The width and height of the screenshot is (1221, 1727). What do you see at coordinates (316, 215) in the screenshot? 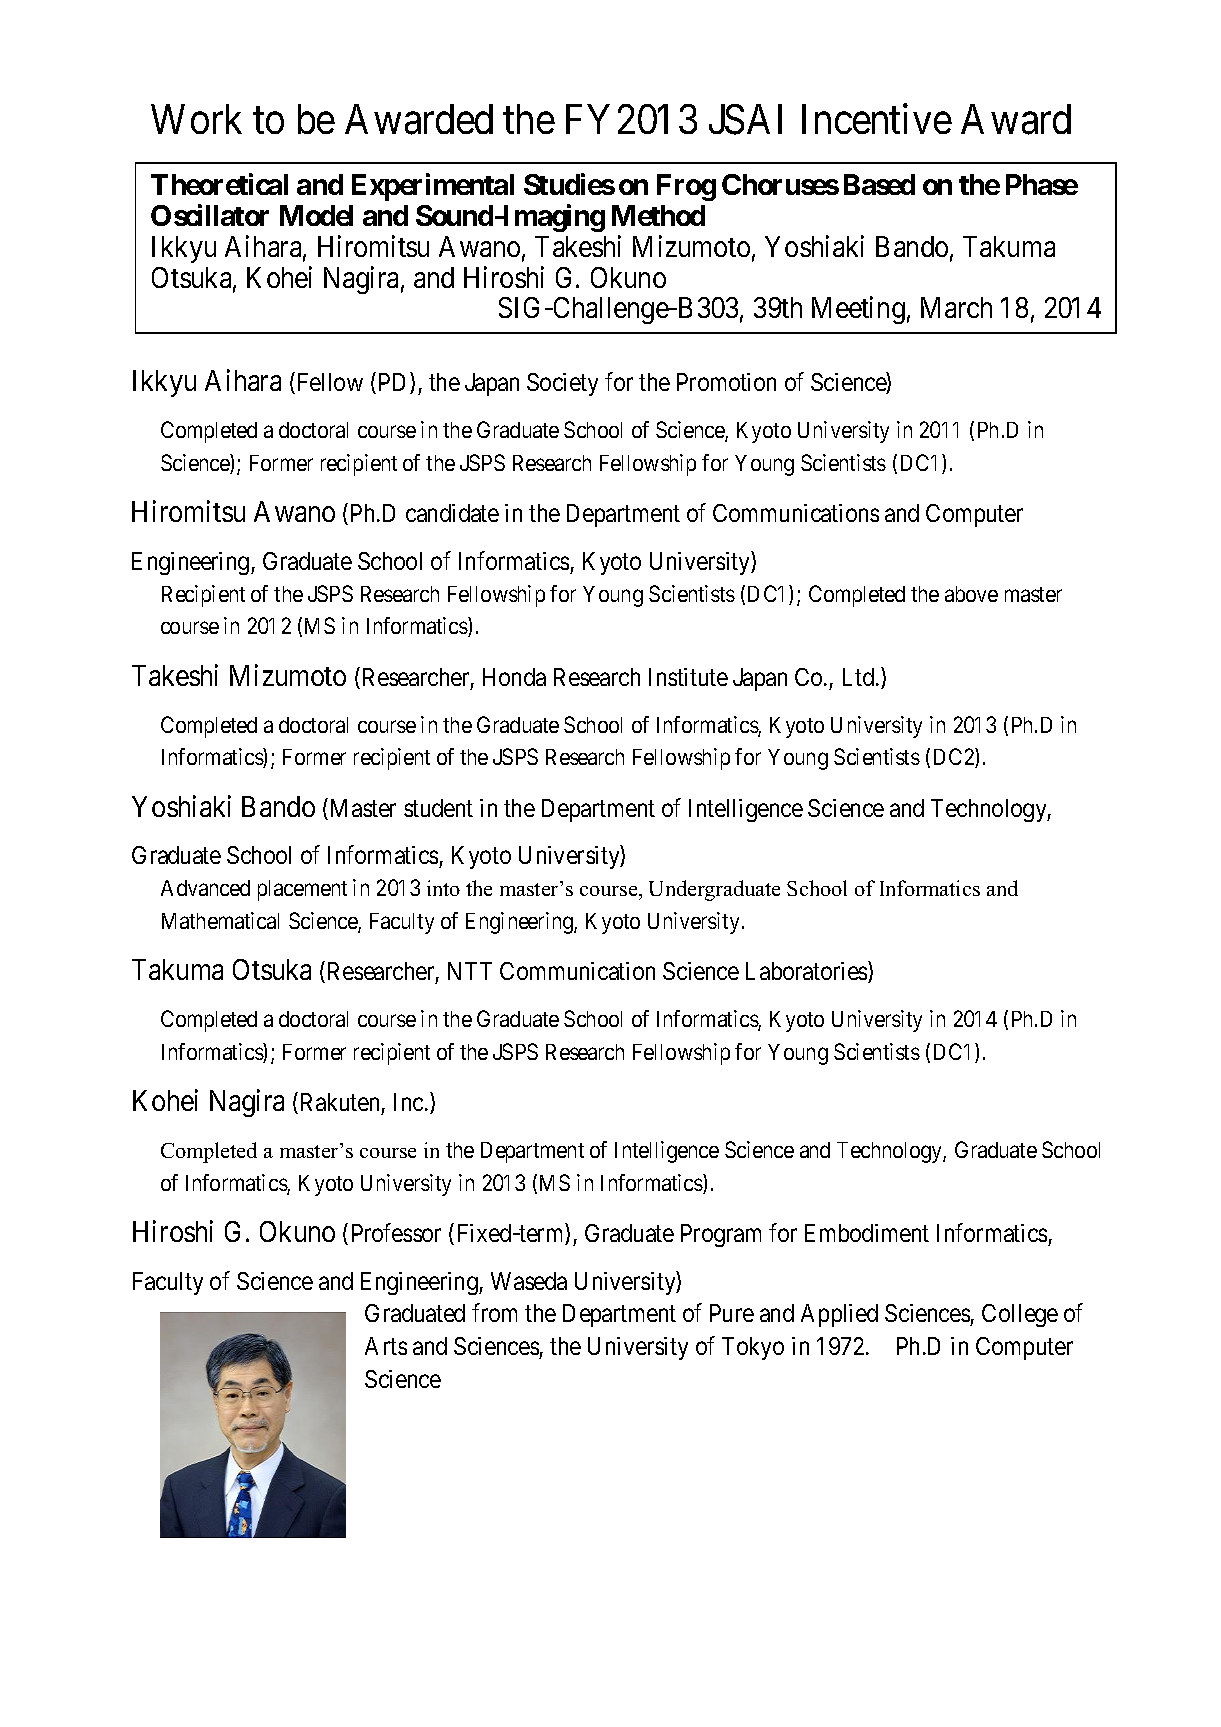
I see `Model` at bounding box center [316, 215].
